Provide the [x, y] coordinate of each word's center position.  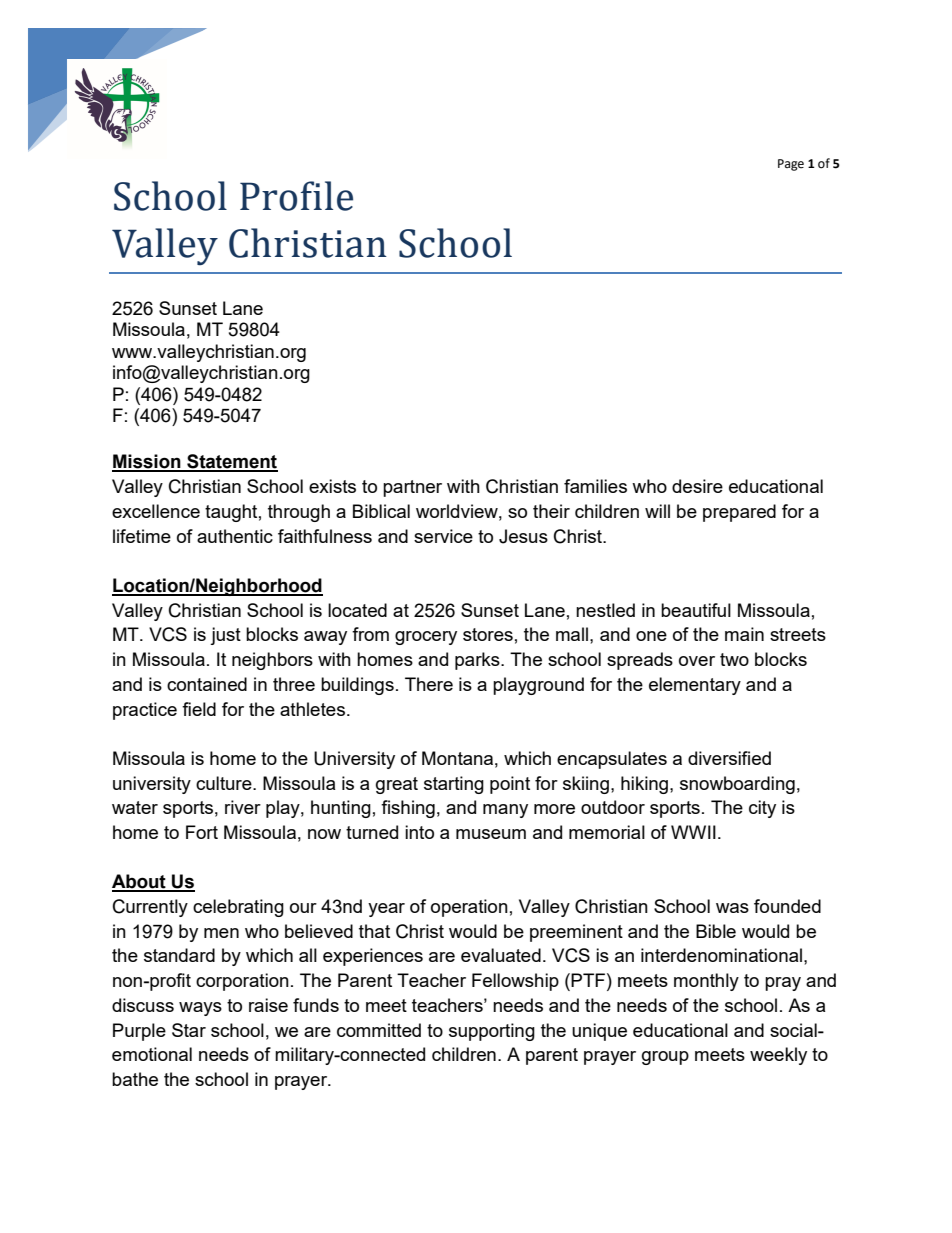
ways [200, 1009]
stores [488, 634]
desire [697, 486]
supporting [492, 1032]
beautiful [696, 610]
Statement [231, 462]
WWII [693, 832]
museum [491, 834]
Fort [202, 832]
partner [412, 488]
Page [791, 165]
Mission [147, 462]
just [225, 636]
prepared [739, 513]
